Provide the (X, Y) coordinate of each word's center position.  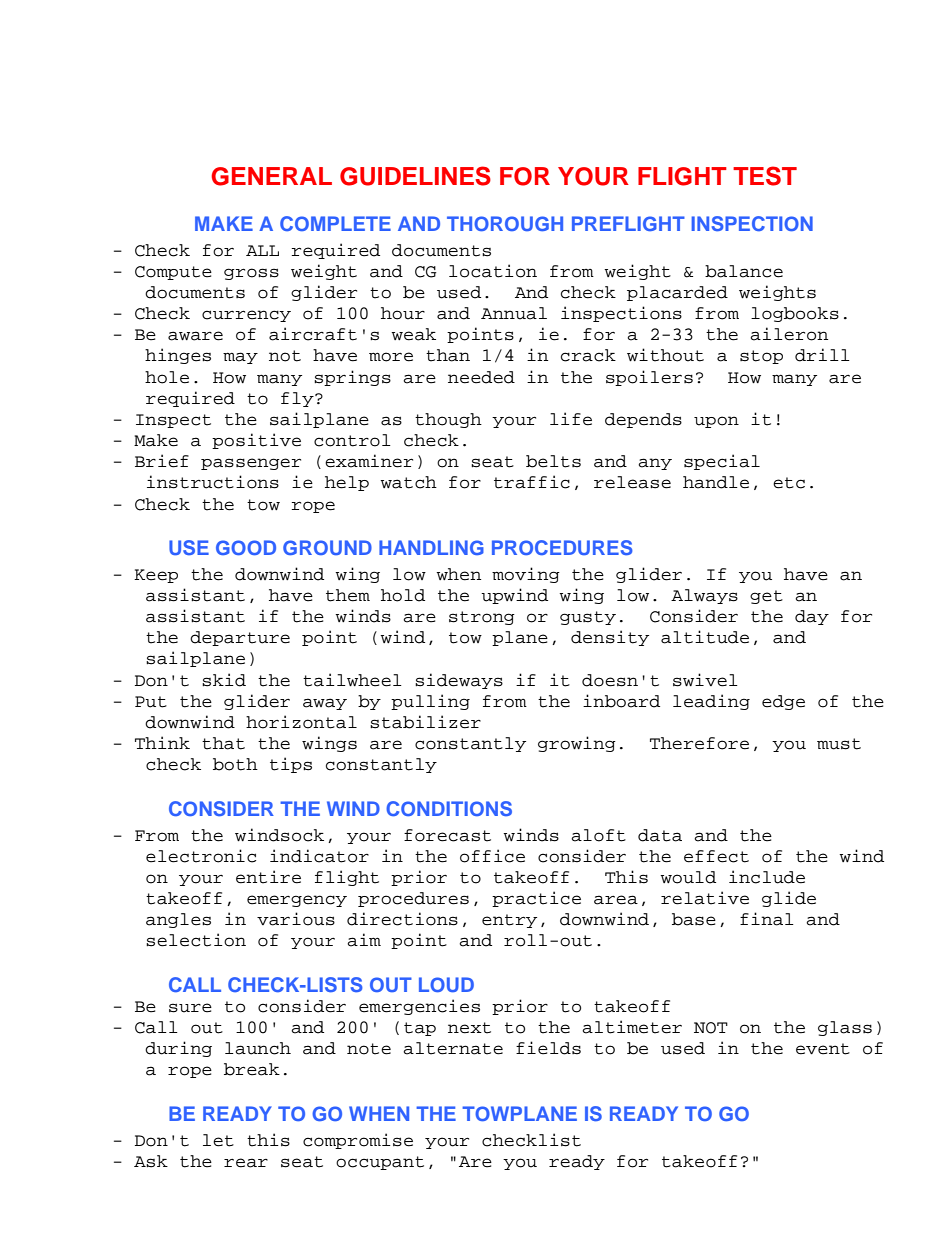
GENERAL (271, 176)
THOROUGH (505, 223)
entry (509, 921)
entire (268, 877)
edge (783, 702)
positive (256, 441)
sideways (459, 681)
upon (716, 422)
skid (224, 680)
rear (246, 1163)
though (448, 420)
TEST (765, 176)
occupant (380, 1163)
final (767, 919)
